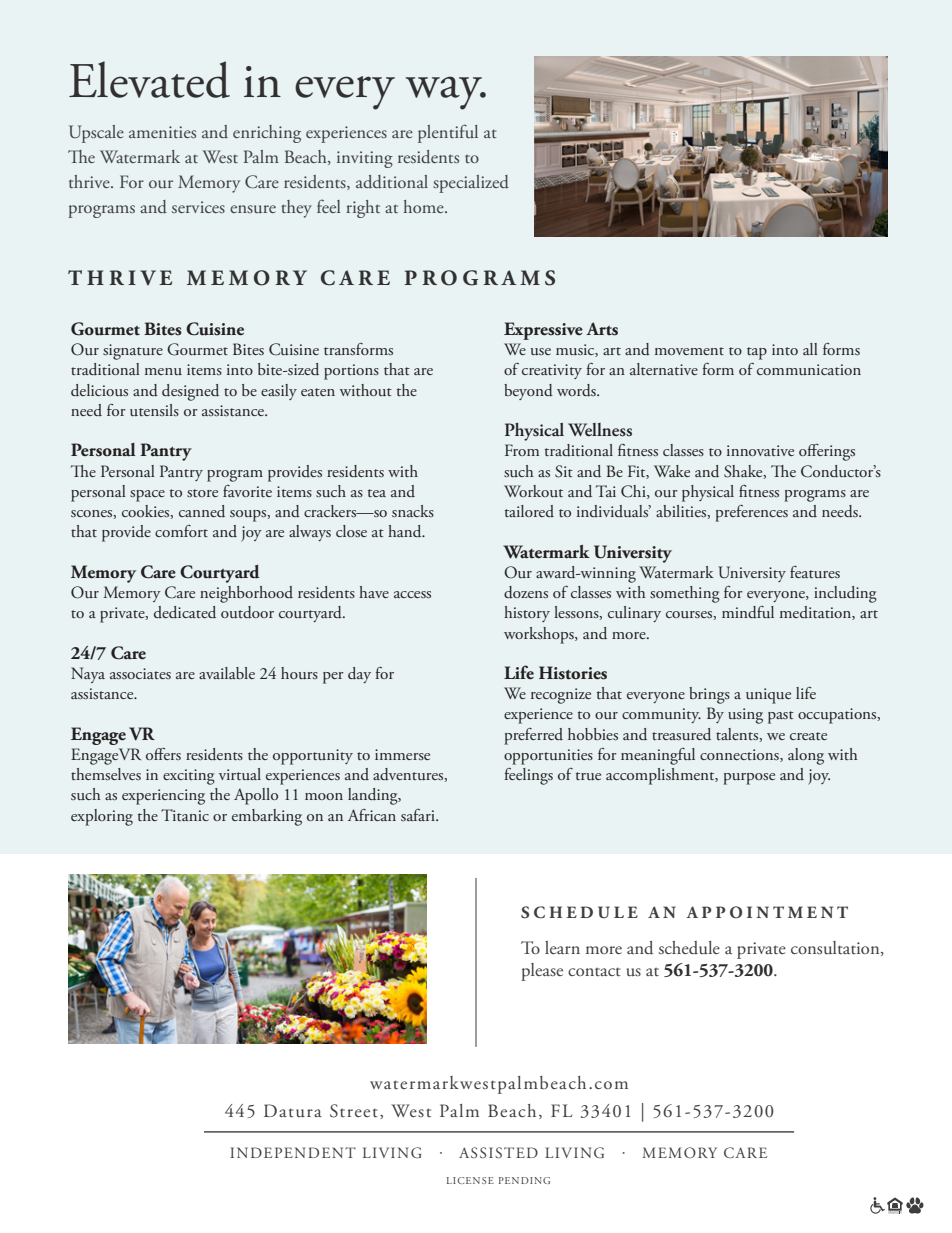  I want to click on ASSISTED, so click(498, 1152).
